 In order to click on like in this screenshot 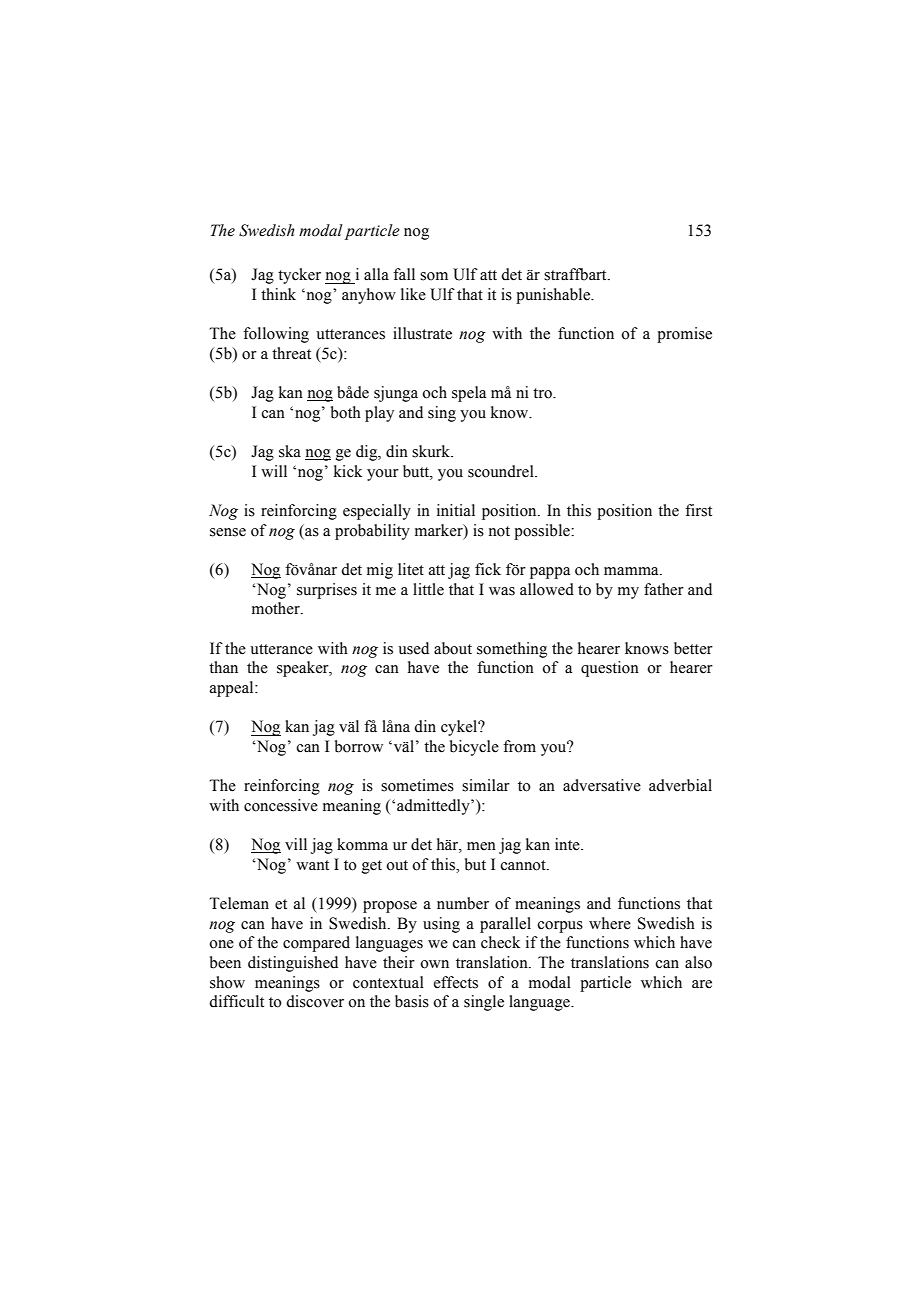, I will do `click(413, 294)`.
